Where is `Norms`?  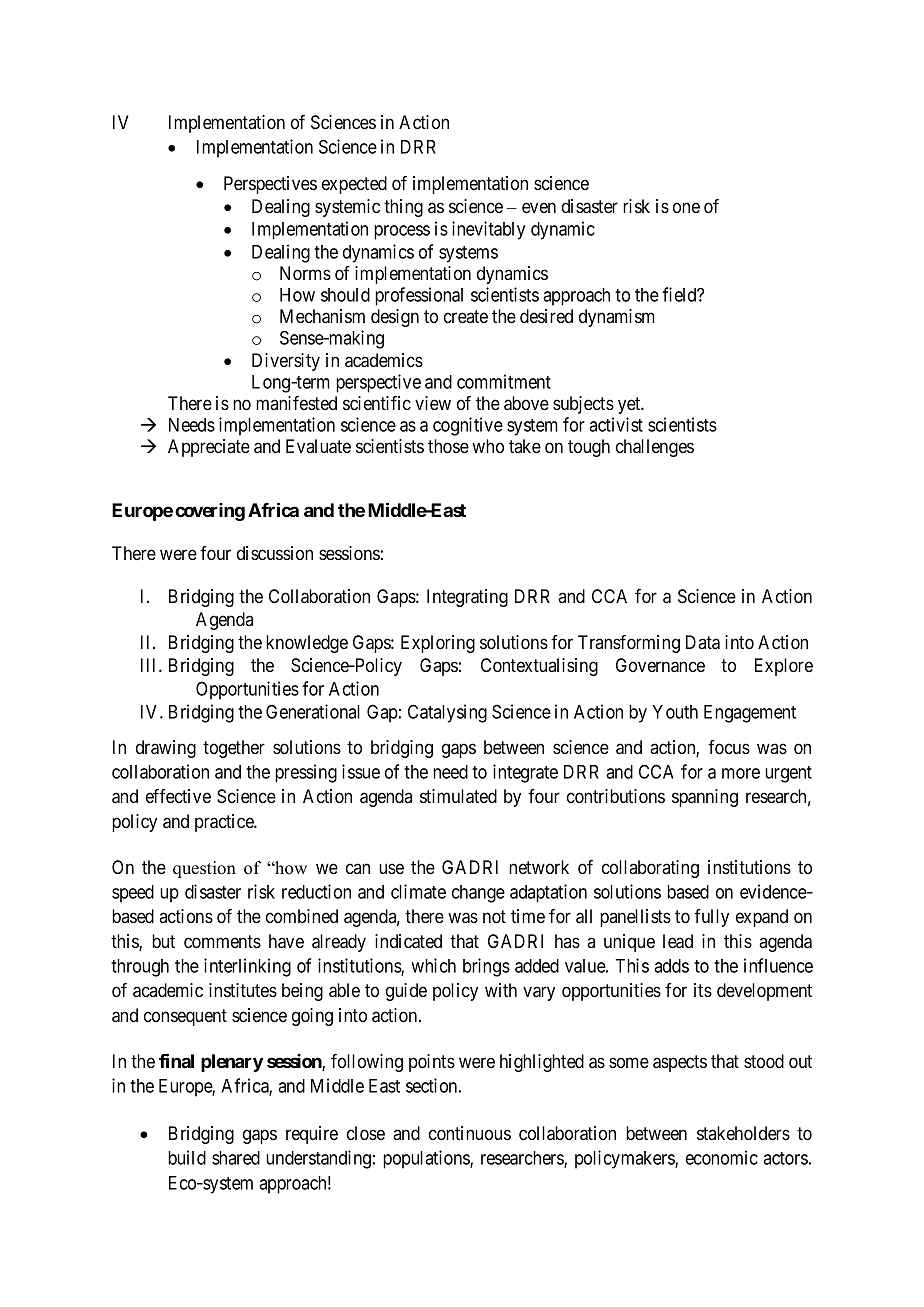 Norms is located at coordinates (305, 273).
